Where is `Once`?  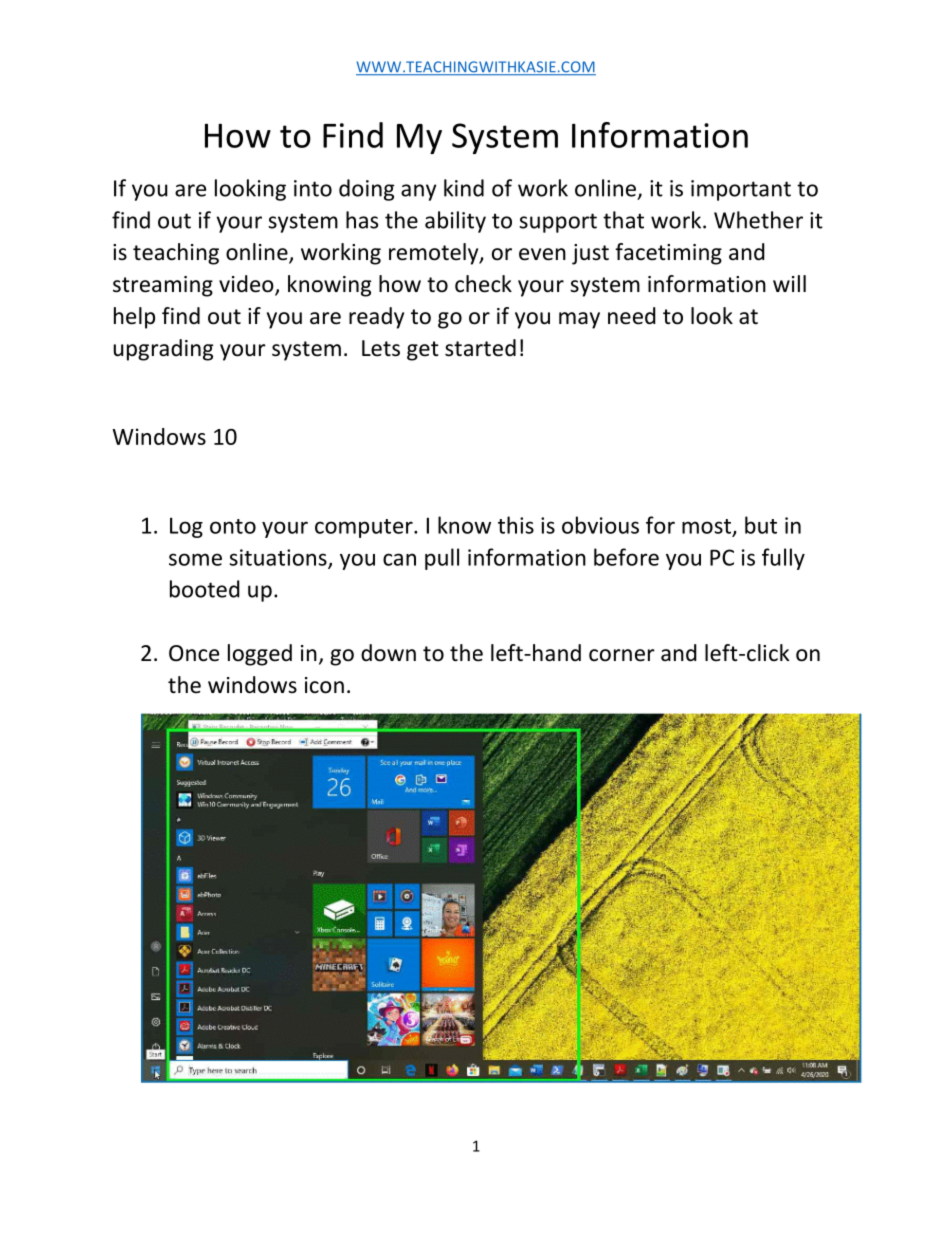 Once is located at coordinates (194, 653).
